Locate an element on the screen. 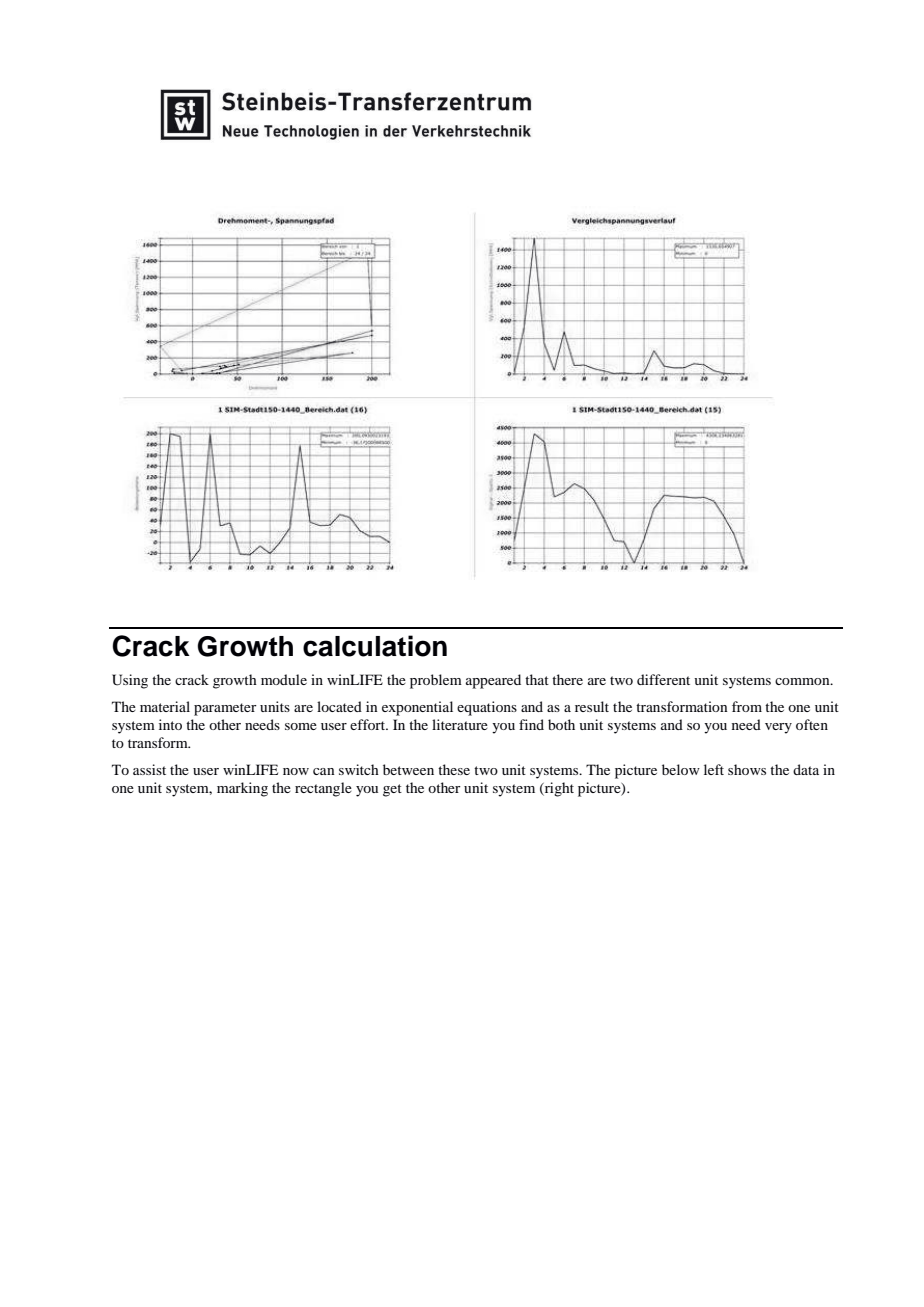 Image resolution: width=924 pixels, height=1307 pixels. left is located at coordinates (714, 769).
